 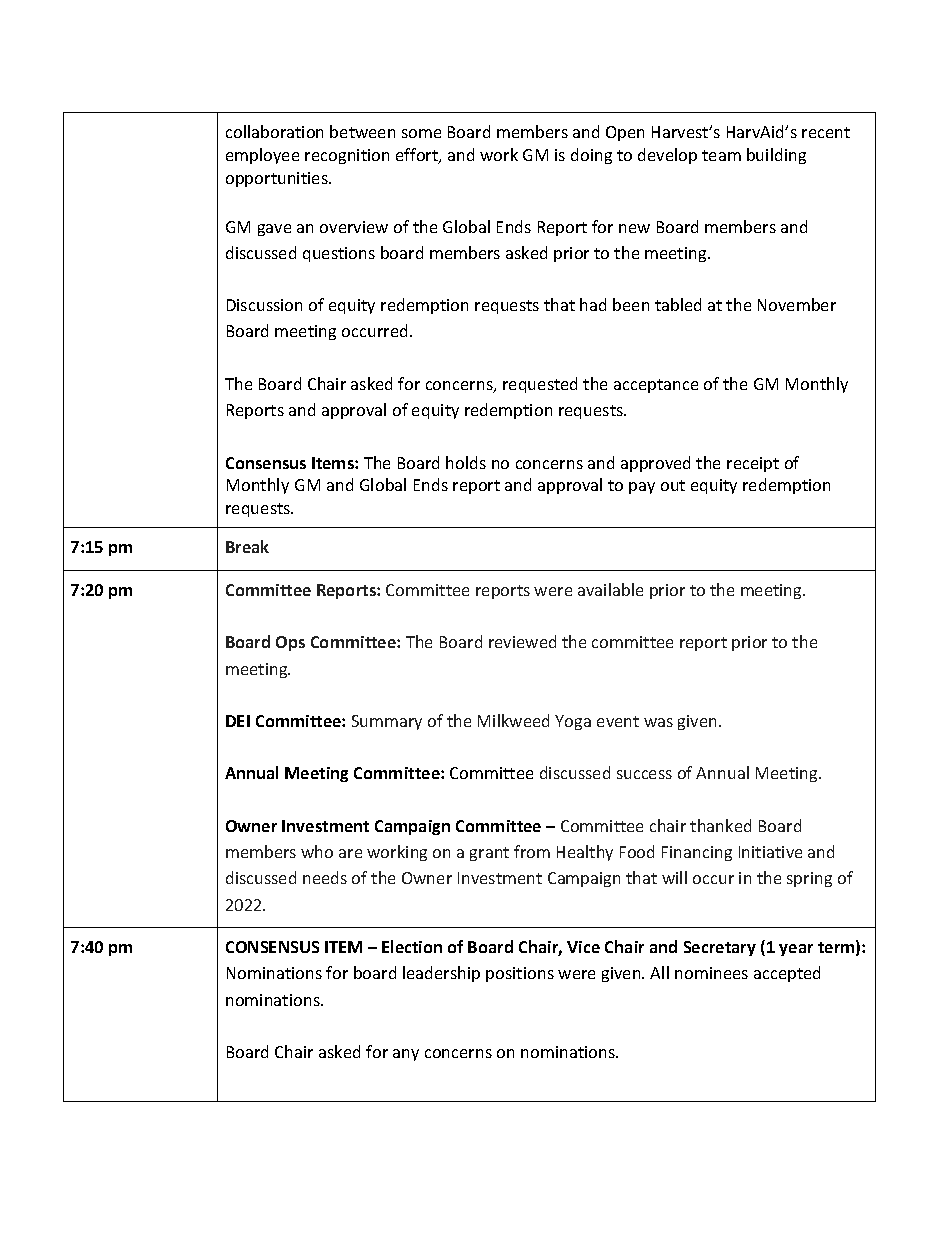 What do you see at coordinates (591, 156) in the screenshot?
I see `doing` at bounding box center [591, 156].
